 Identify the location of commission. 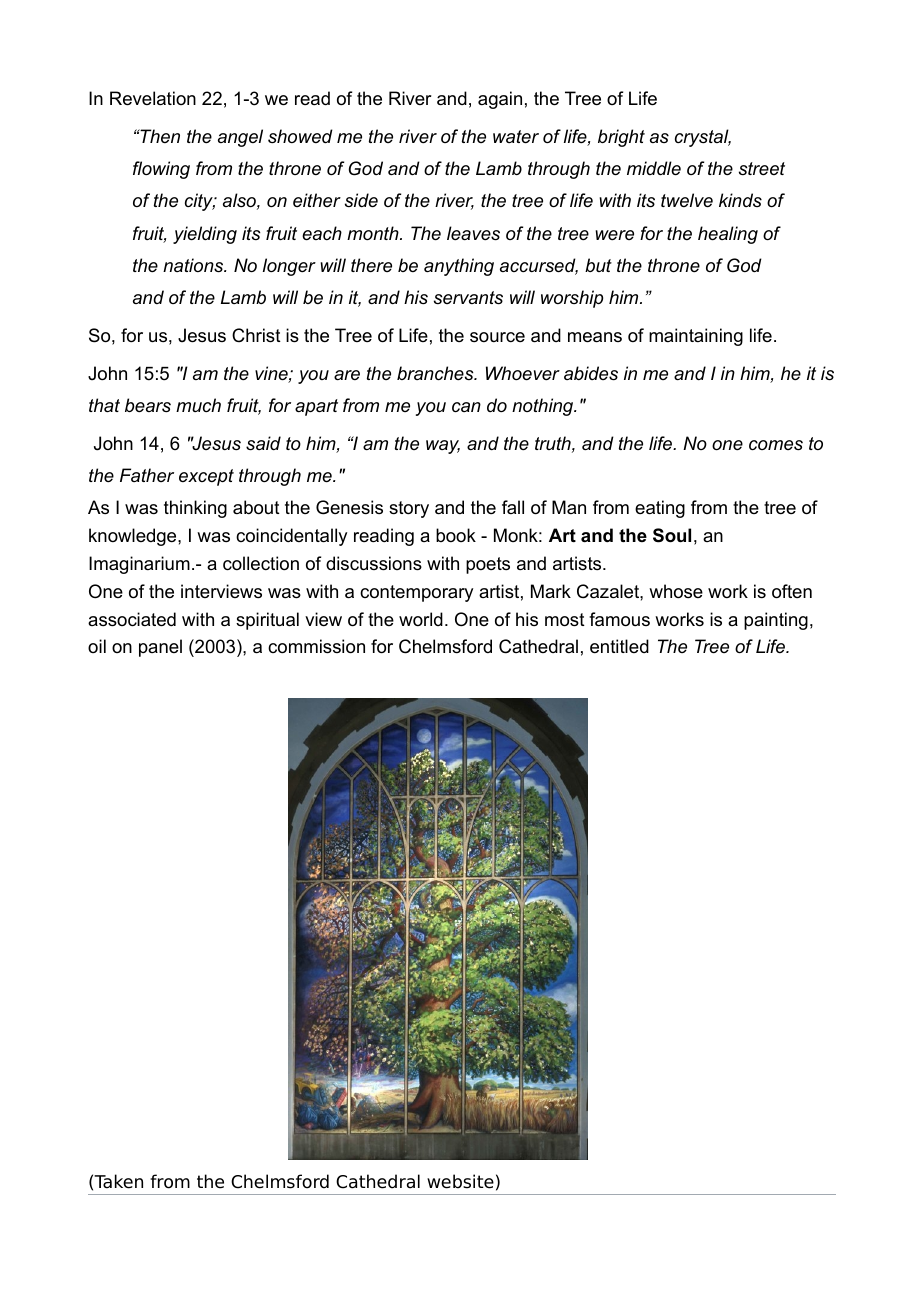
(316, 646).
